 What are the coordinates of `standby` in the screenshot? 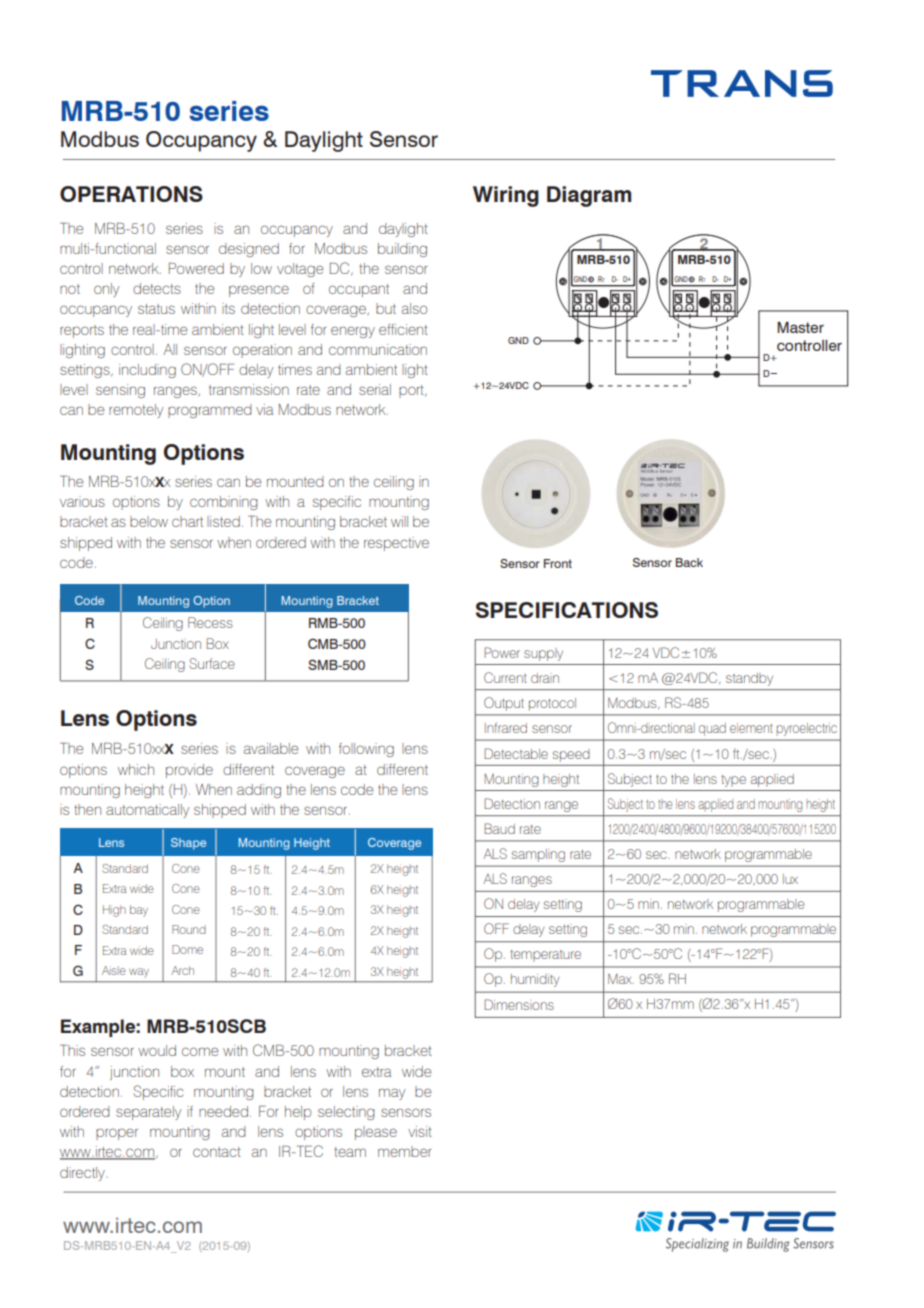 It's located at (749, 679).
